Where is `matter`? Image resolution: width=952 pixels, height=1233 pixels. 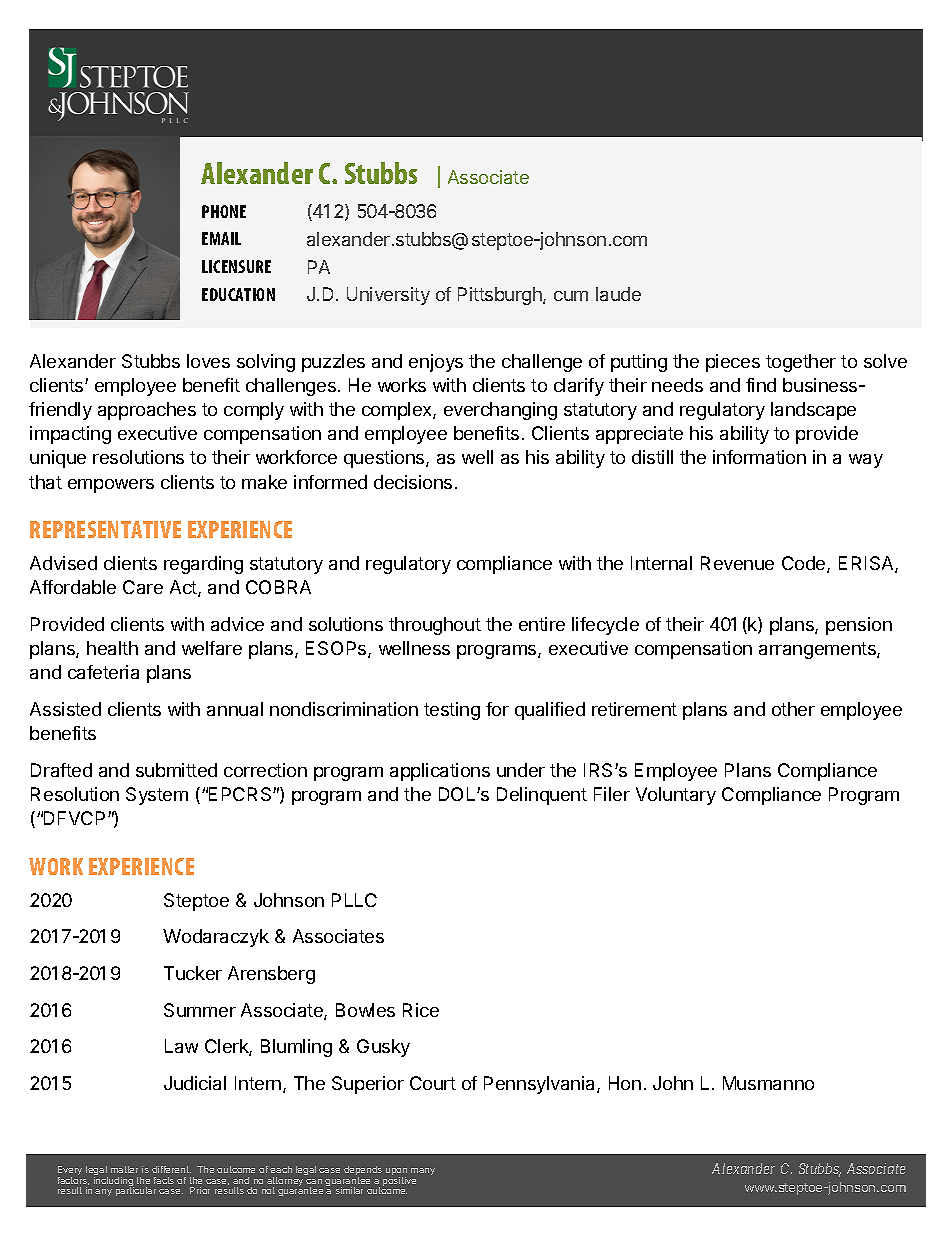
matter is located at coordinates (124, 1169).
